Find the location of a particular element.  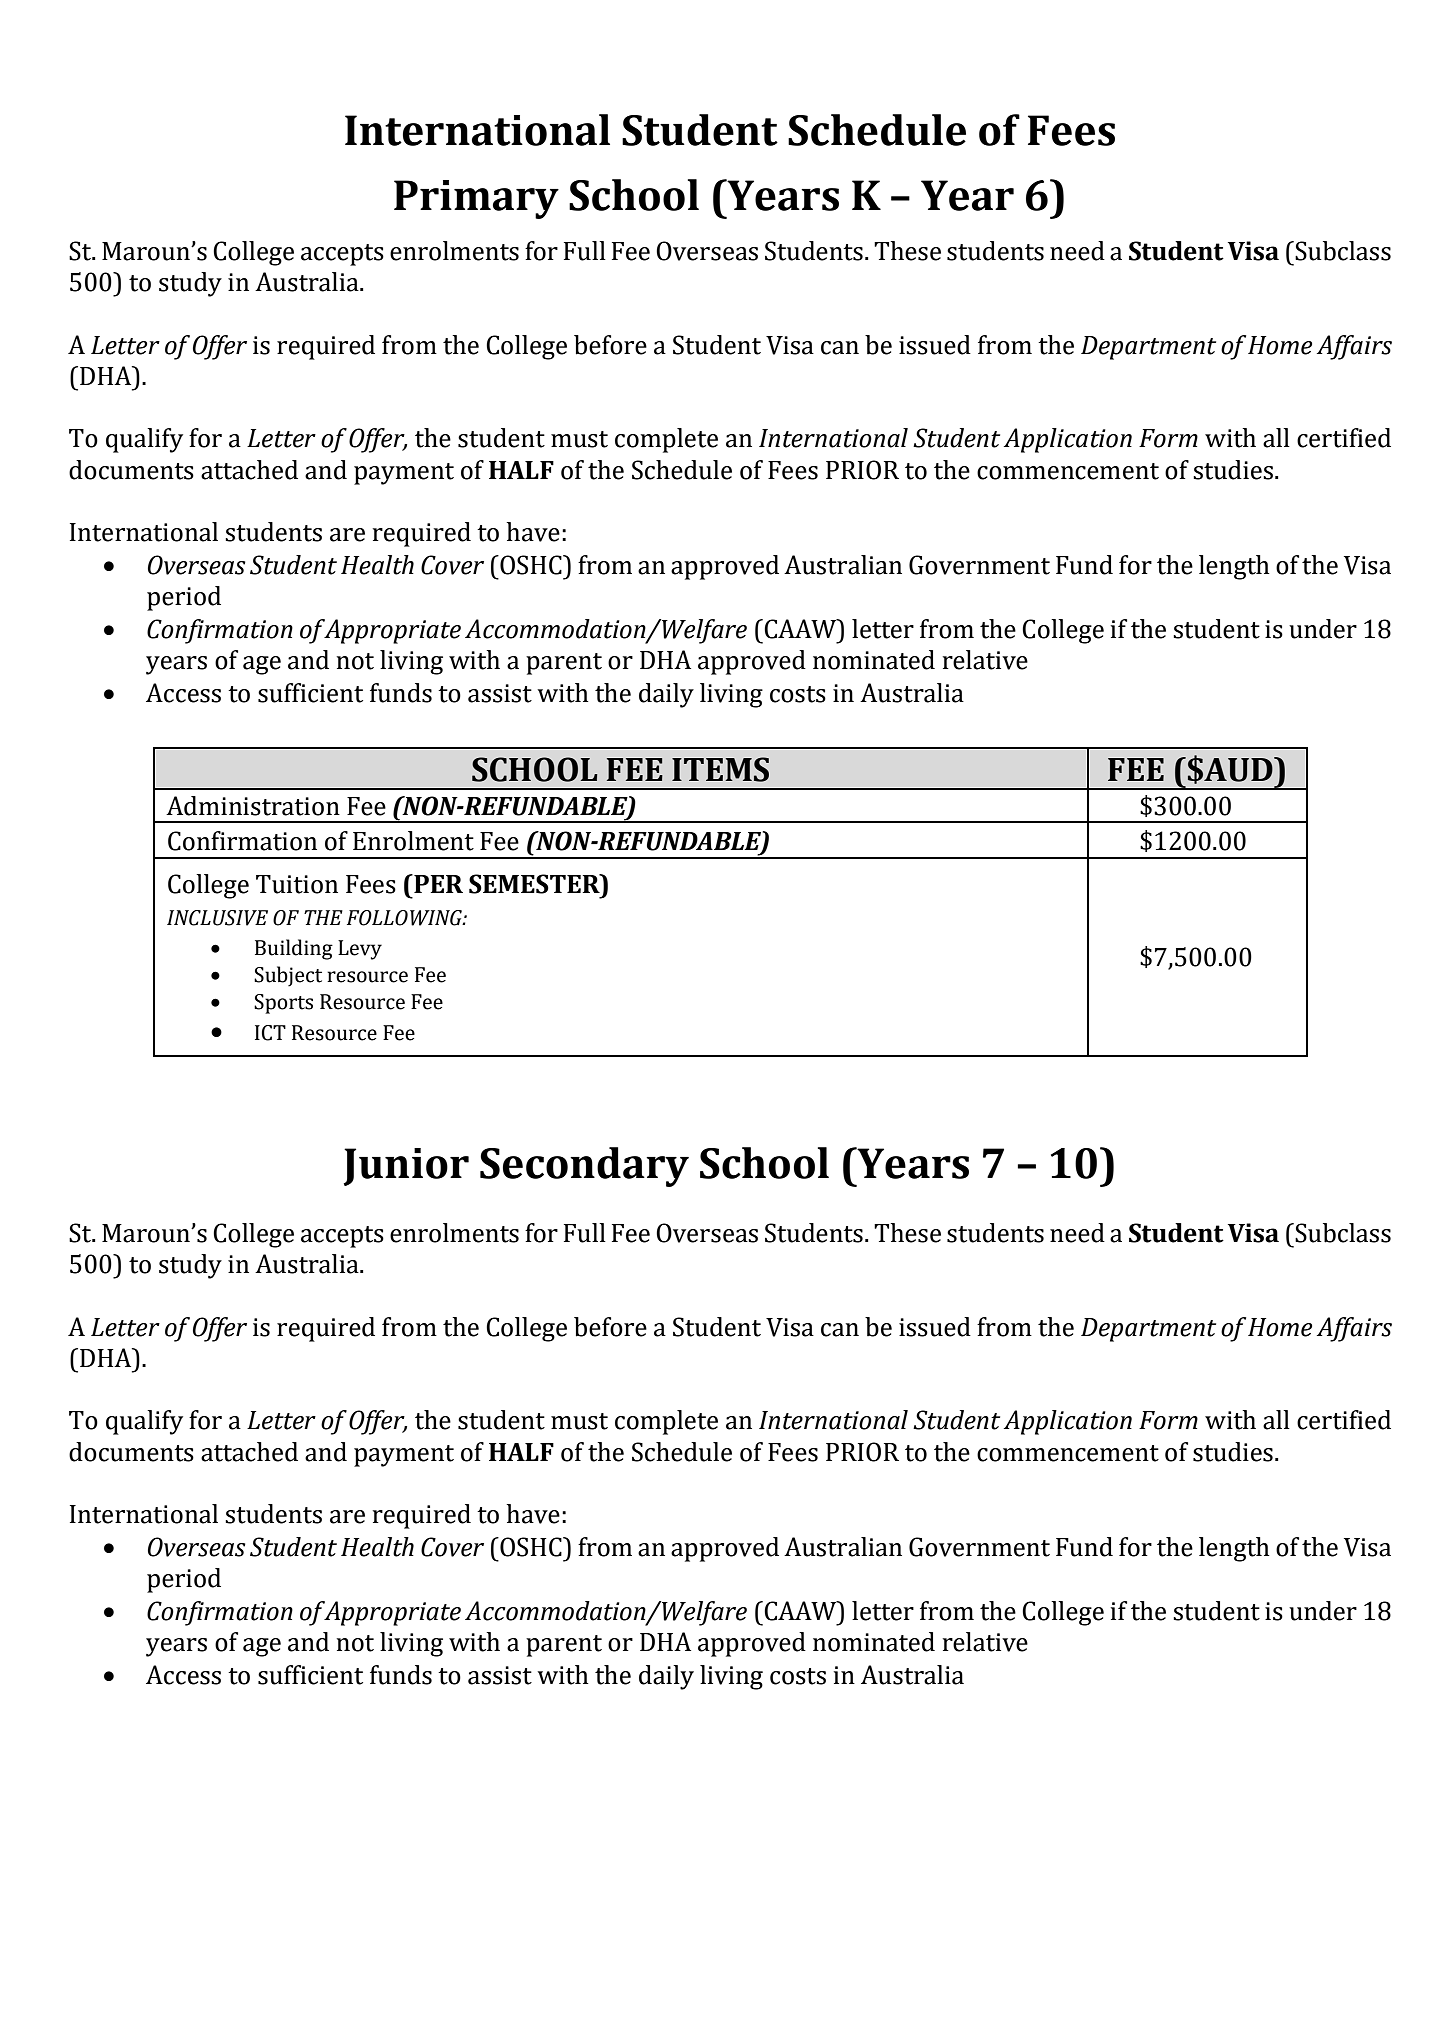

Secondary is located at coordinates (584, 1167).
